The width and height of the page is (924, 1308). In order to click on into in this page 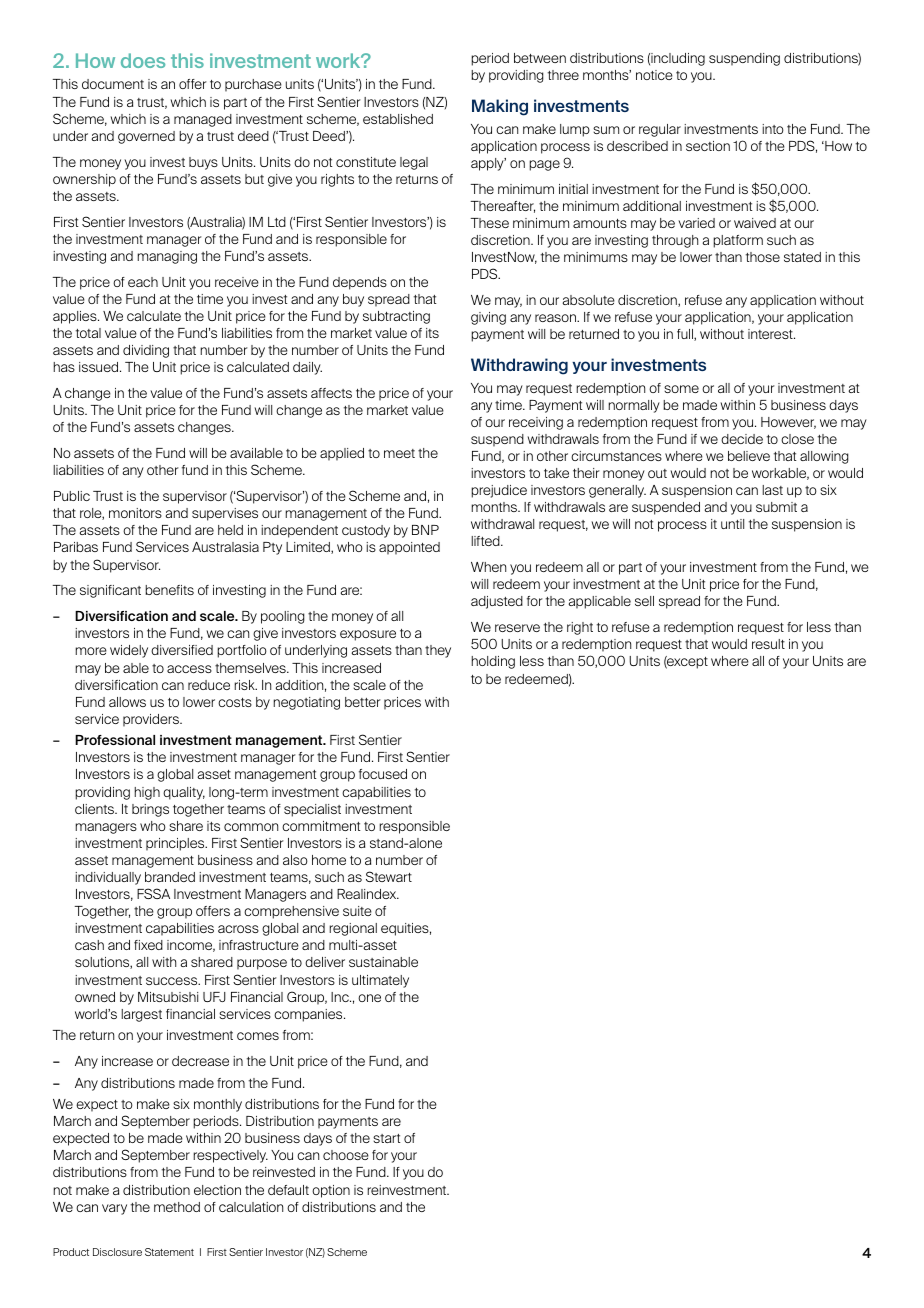, I will do `click(773, 129)`.
